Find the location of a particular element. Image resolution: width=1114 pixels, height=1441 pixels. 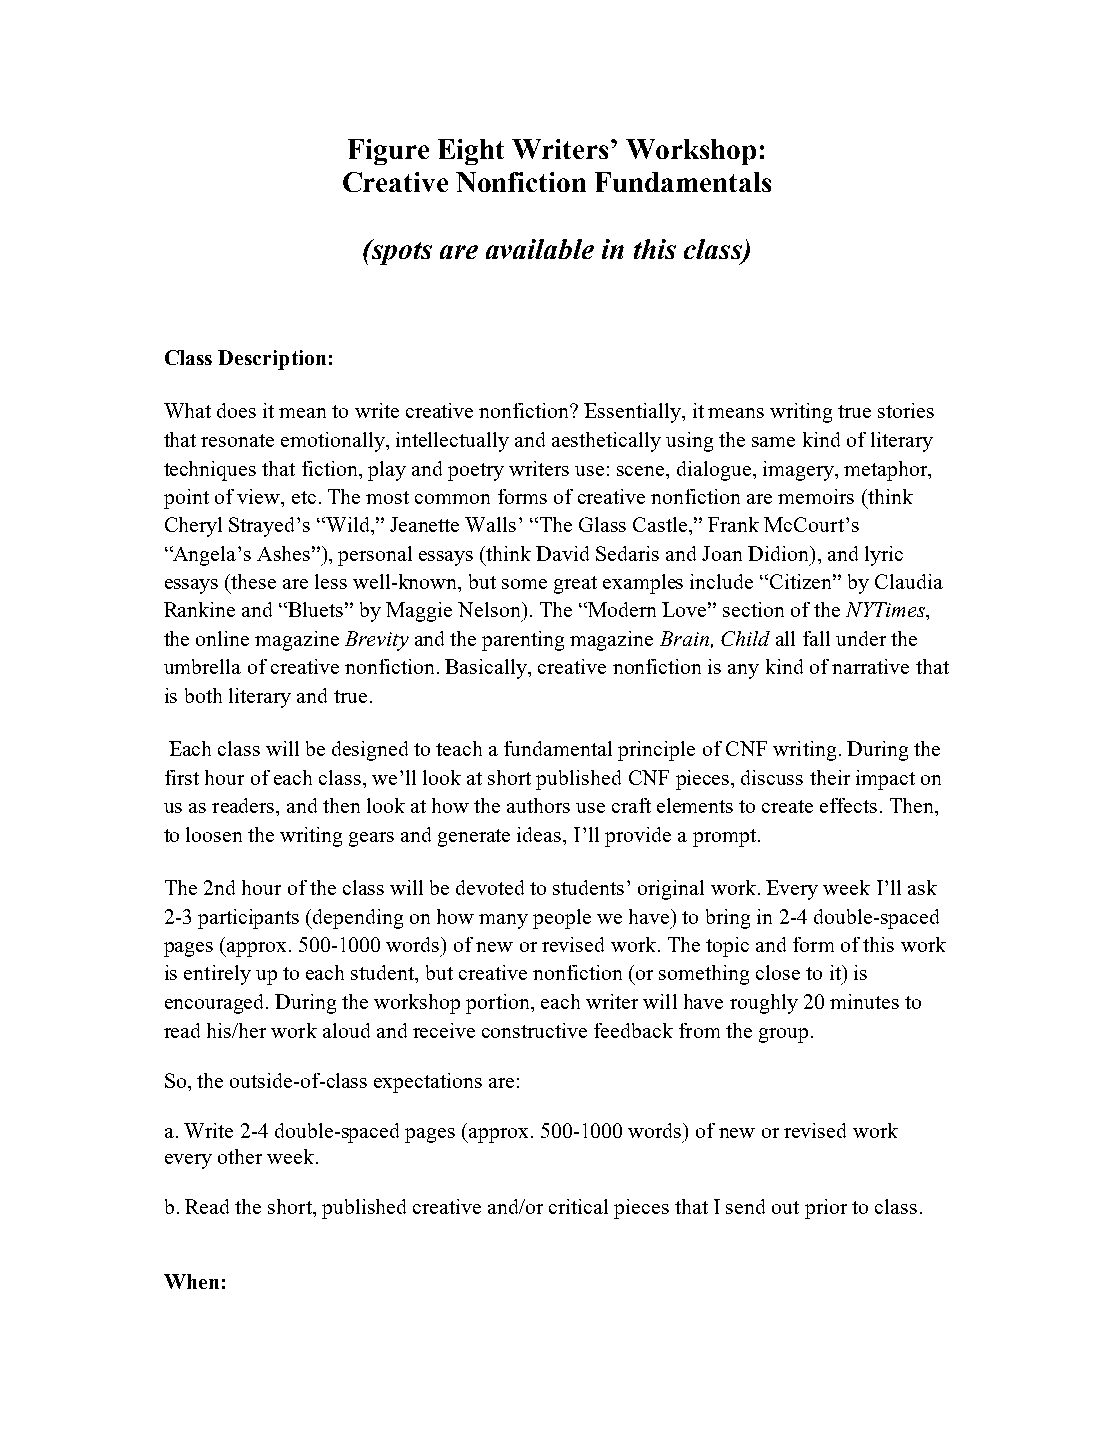

both is located at coordinates (203, 695).
